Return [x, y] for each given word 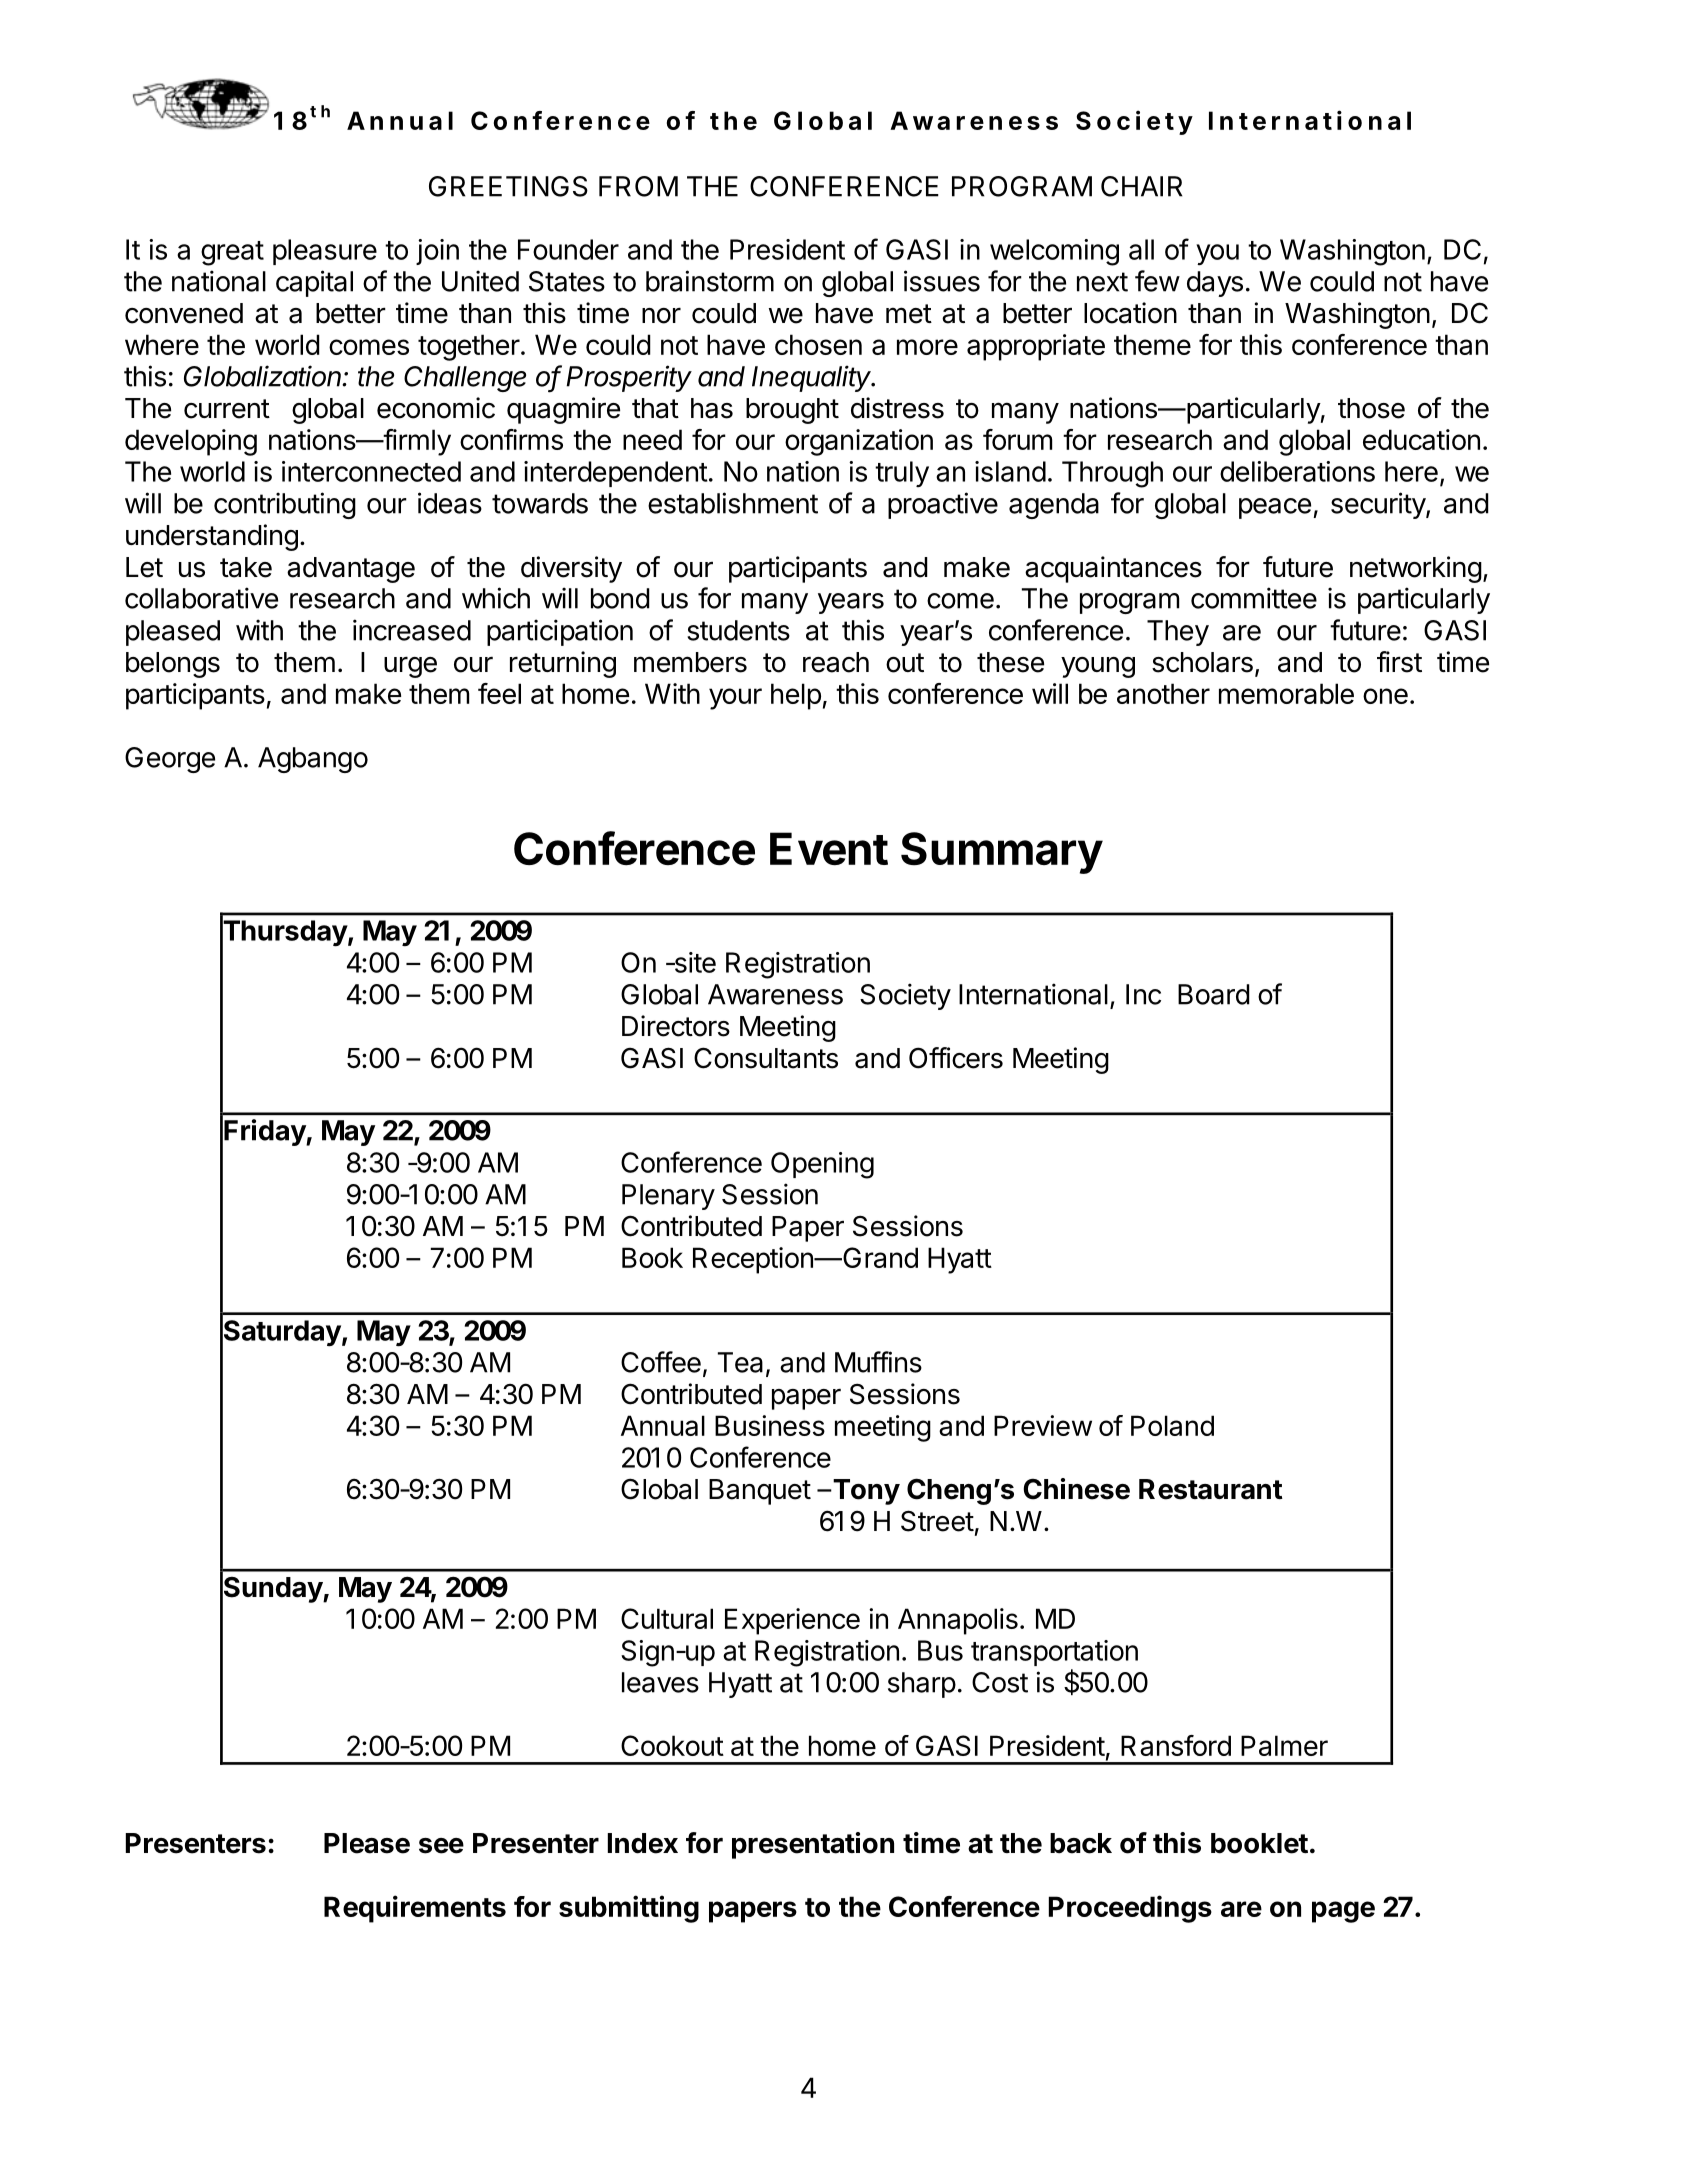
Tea [740, 1362]
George [170, 760]
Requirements [415, 1909]
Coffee [661, 1362]
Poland [1172, 1425]
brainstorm [710, 281]
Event [829, 848]
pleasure [325, 252]
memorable [1286, 693]
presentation [813, 1845]
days [1215, 284]
